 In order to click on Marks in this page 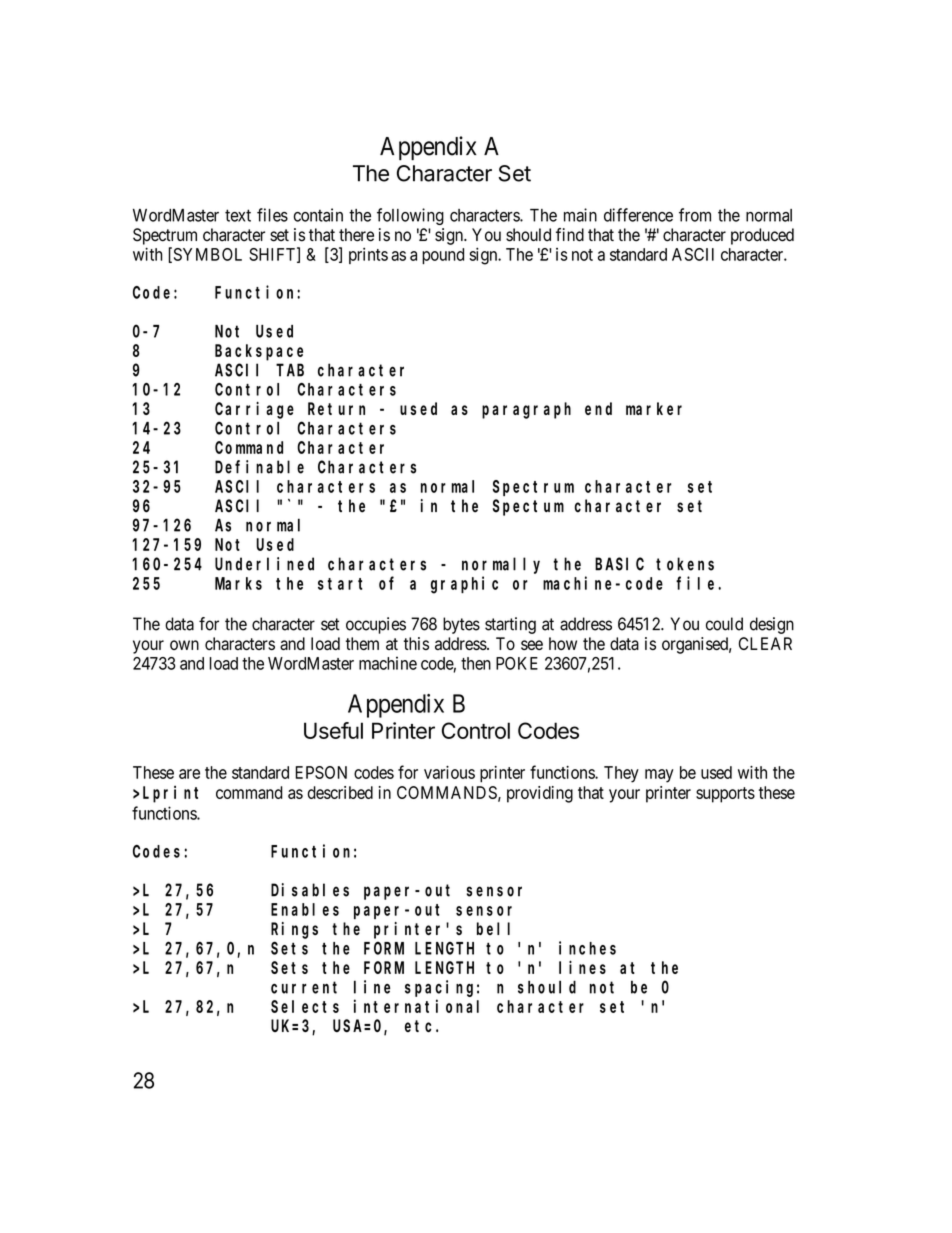, I will do `click(238, 583)`.
